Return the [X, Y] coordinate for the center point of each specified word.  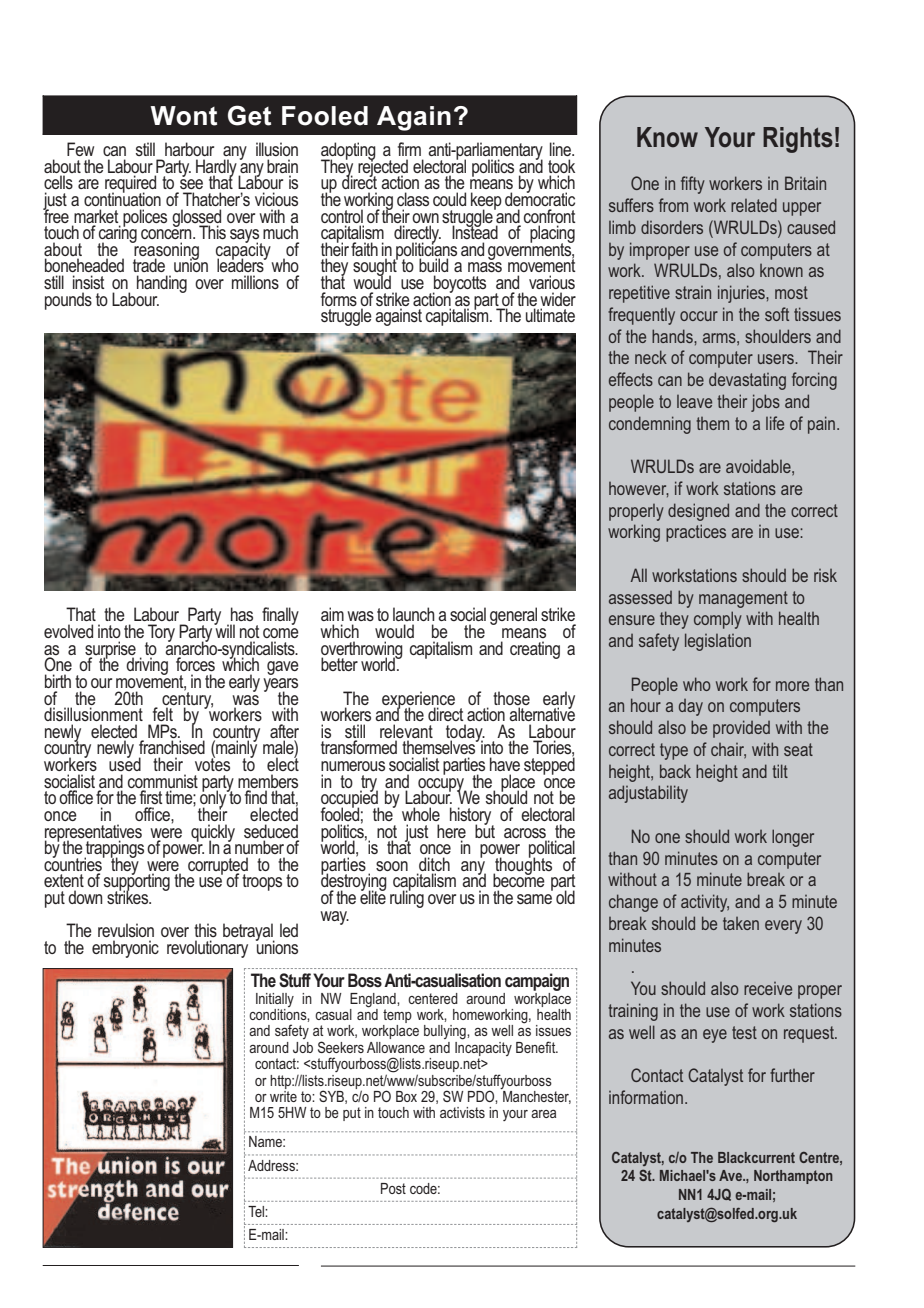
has [242, 614]
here [451, 831]
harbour [189, 149]
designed [698, 512]
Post [393, 1188]
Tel [257, 1211]
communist [163, 781]
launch [414, 614]
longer [793, 838]
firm [409, 149]
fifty [693, 185]
